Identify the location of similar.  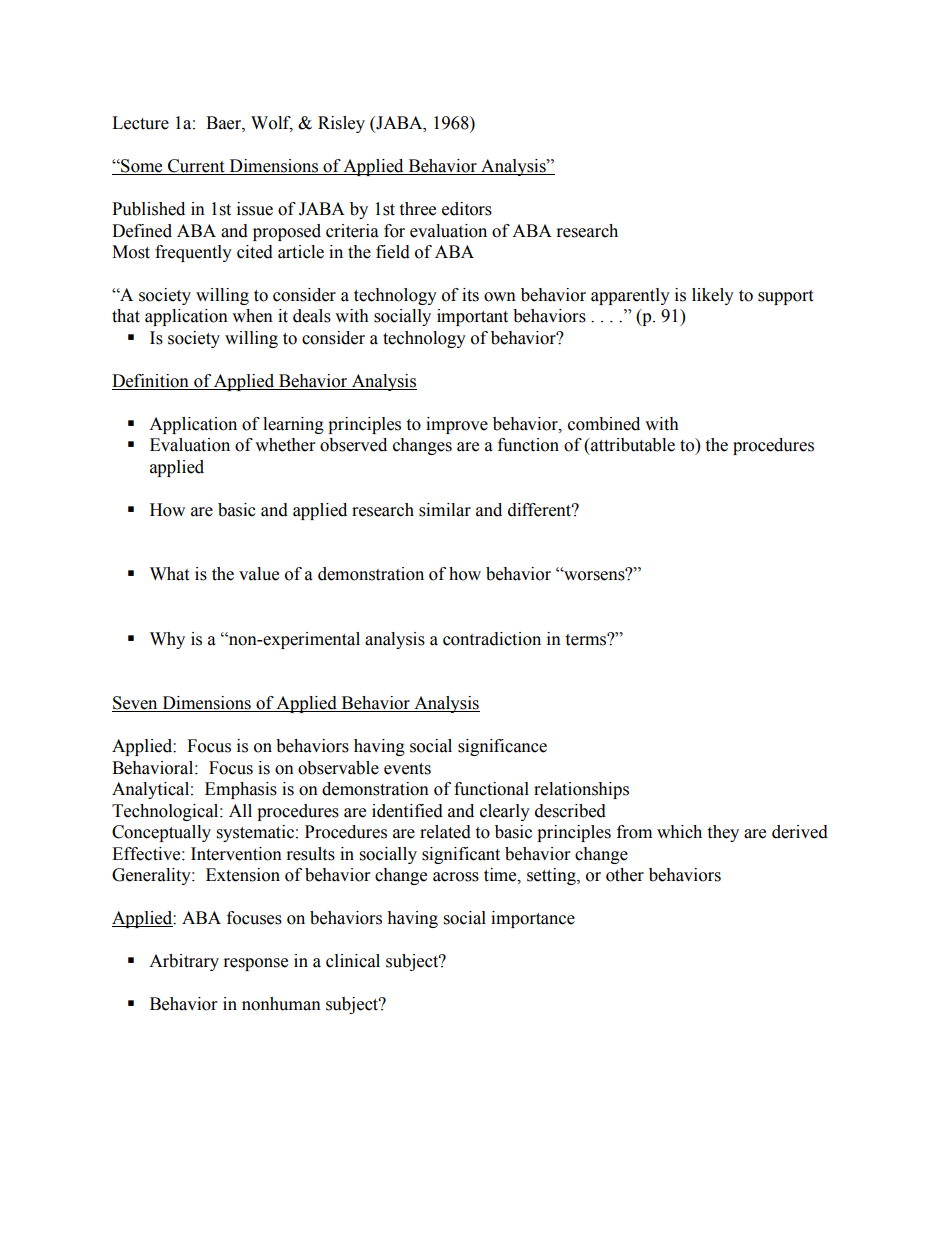
(445, 510).
